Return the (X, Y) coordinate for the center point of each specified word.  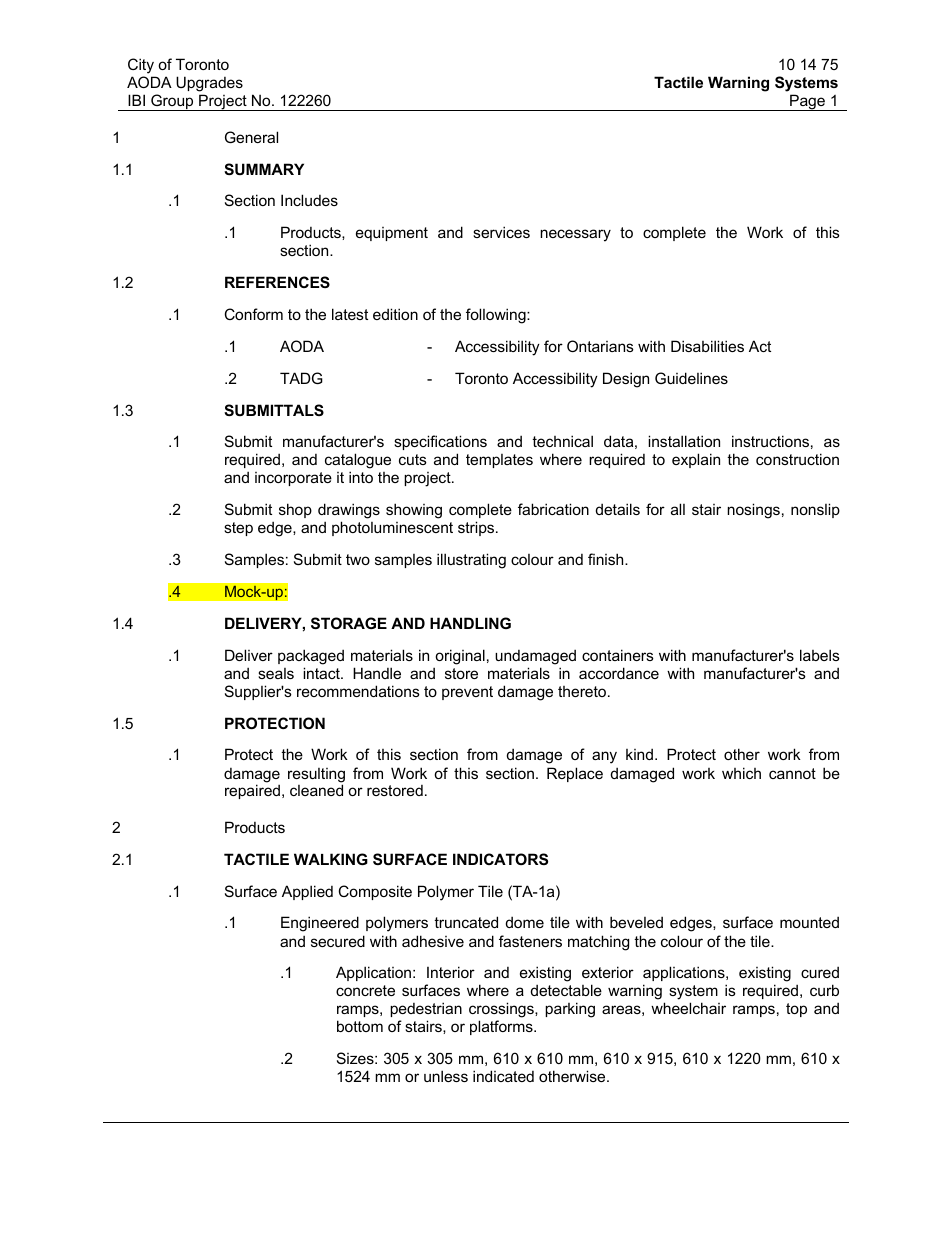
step (238, 529)
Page (807, 102)
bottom (360, 1026)
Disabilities (707, 346)
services (501, 232)
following (497, 316)
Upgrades (209, 84)
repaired (252, 791)
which (741, 773)
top (796, 1010)
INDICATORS (500, 859)
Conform (254, 314)
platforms (502, 1027)
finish (607, 559)
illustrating (471, 561)
